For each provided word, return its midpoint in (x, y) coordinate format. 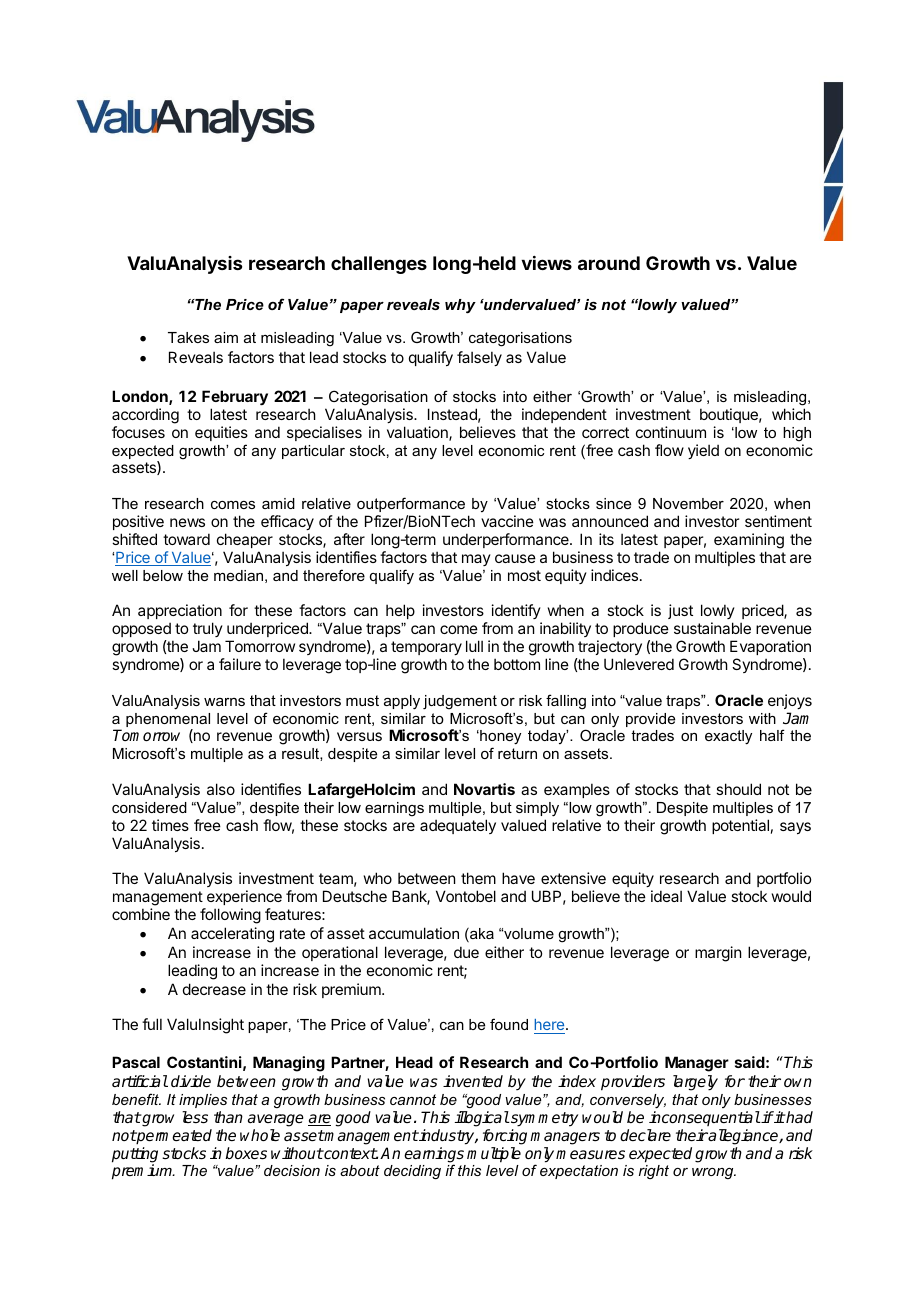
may (476, 560)
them (478, 878)
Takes (188, 337)
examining (749, 541)
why (460, 306)
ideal (666, 896)
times (170, 825)
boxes (246, 1153)
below (163, 575)
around (609, 263)
